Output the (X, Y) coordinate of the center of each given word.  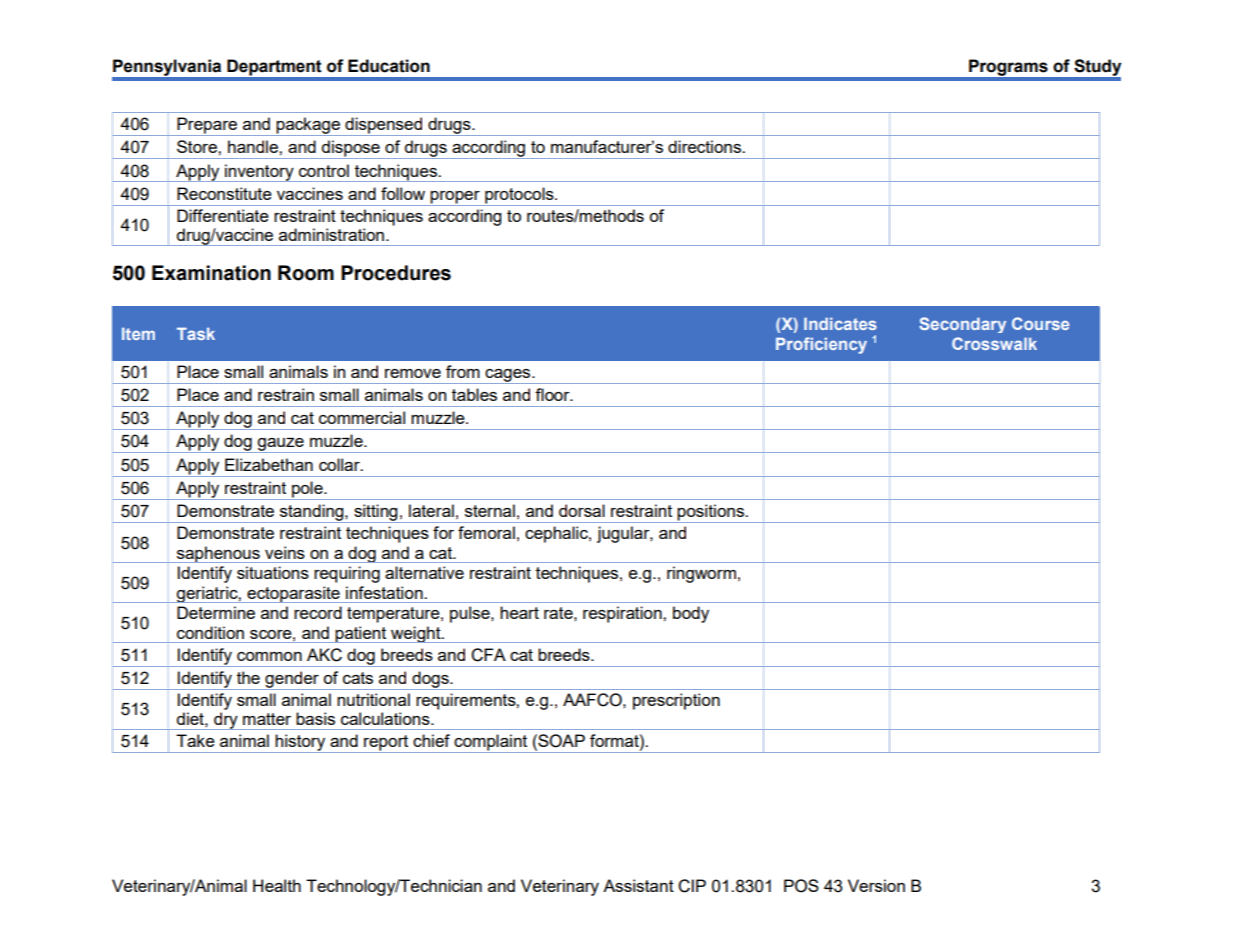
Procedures (396, 273)
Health (277, 885)
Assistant (638, 885)
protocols (519, 196)
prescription (676, 701)
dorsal (582, 510)
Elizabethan (269, 464)
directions (705, 146)
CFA (488, 655)
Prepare (207, 126)
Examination (211, 273)
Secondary (962, 325)
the (248, 677)
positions (710, 513)
